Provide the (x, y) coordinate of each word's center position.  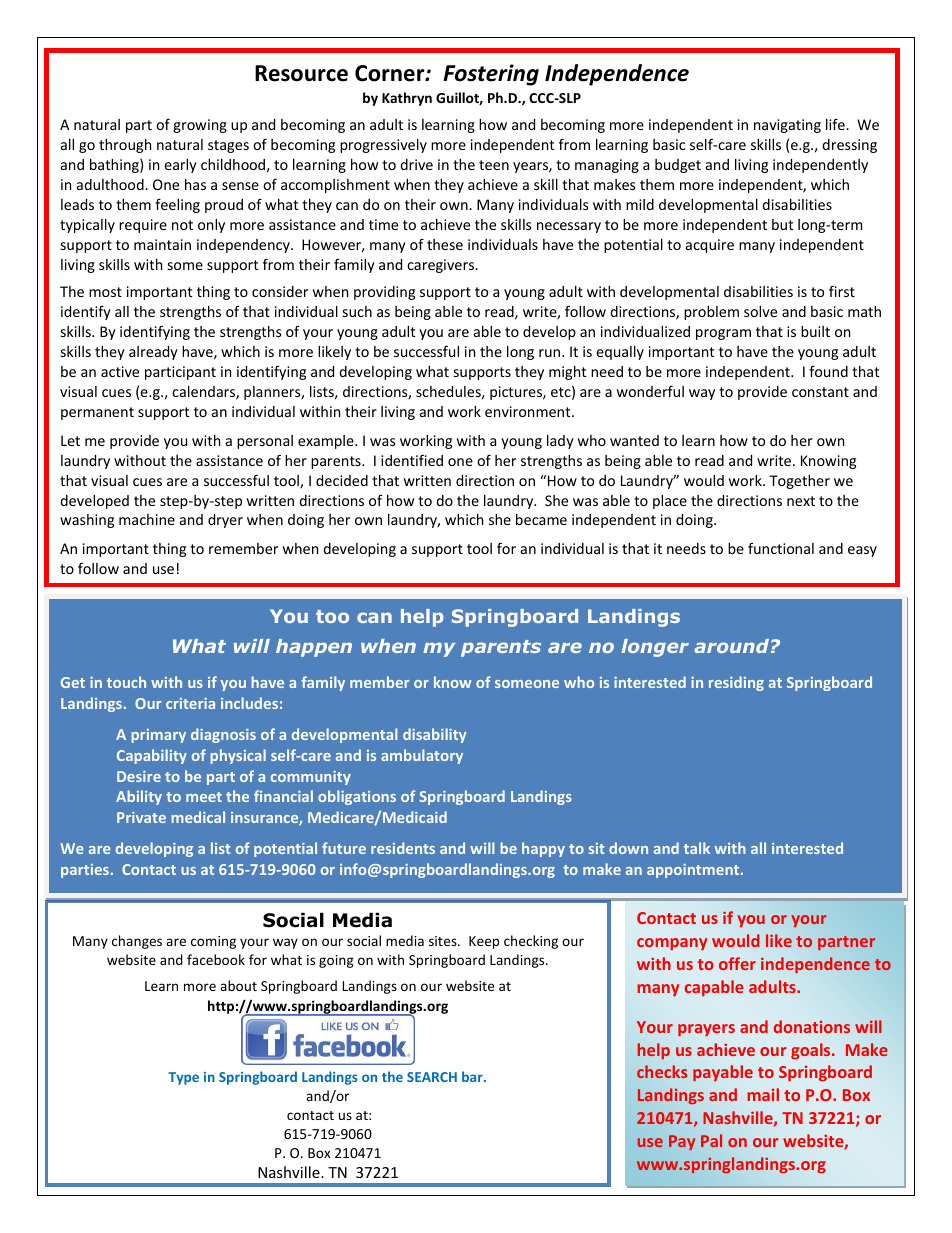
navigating (787, 126)
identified (412, 460)
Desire (139, 776)
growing (200, 126)
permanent (97, 413)
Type (184, 1078)
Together (799, 482)
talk (697, 848)
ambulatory (422, 756)
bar (473, 1076)
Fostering (491, 75)
